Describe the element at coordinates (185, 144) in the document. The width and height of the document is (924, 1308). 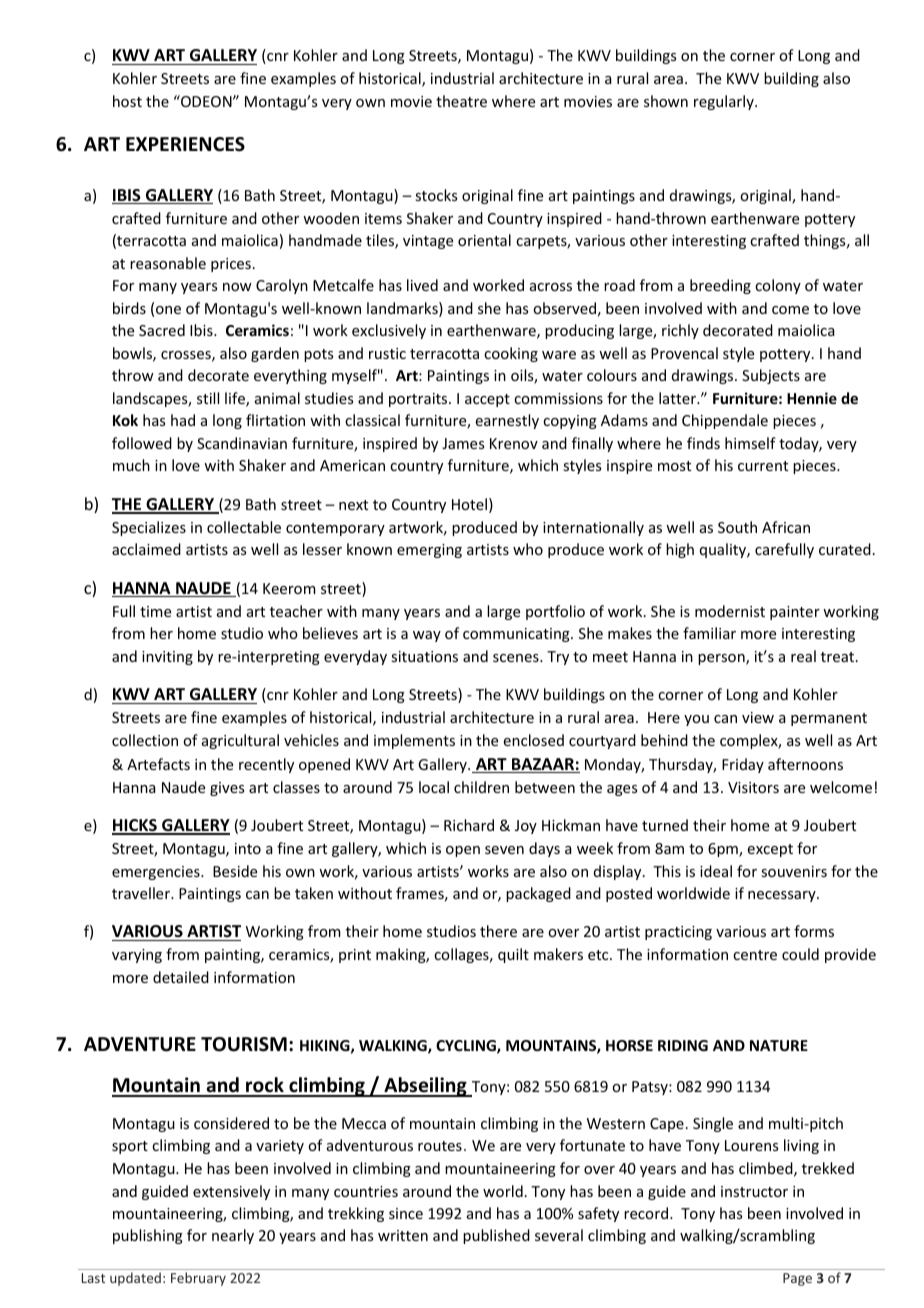
I see `EXPERIENCES` at that location.
